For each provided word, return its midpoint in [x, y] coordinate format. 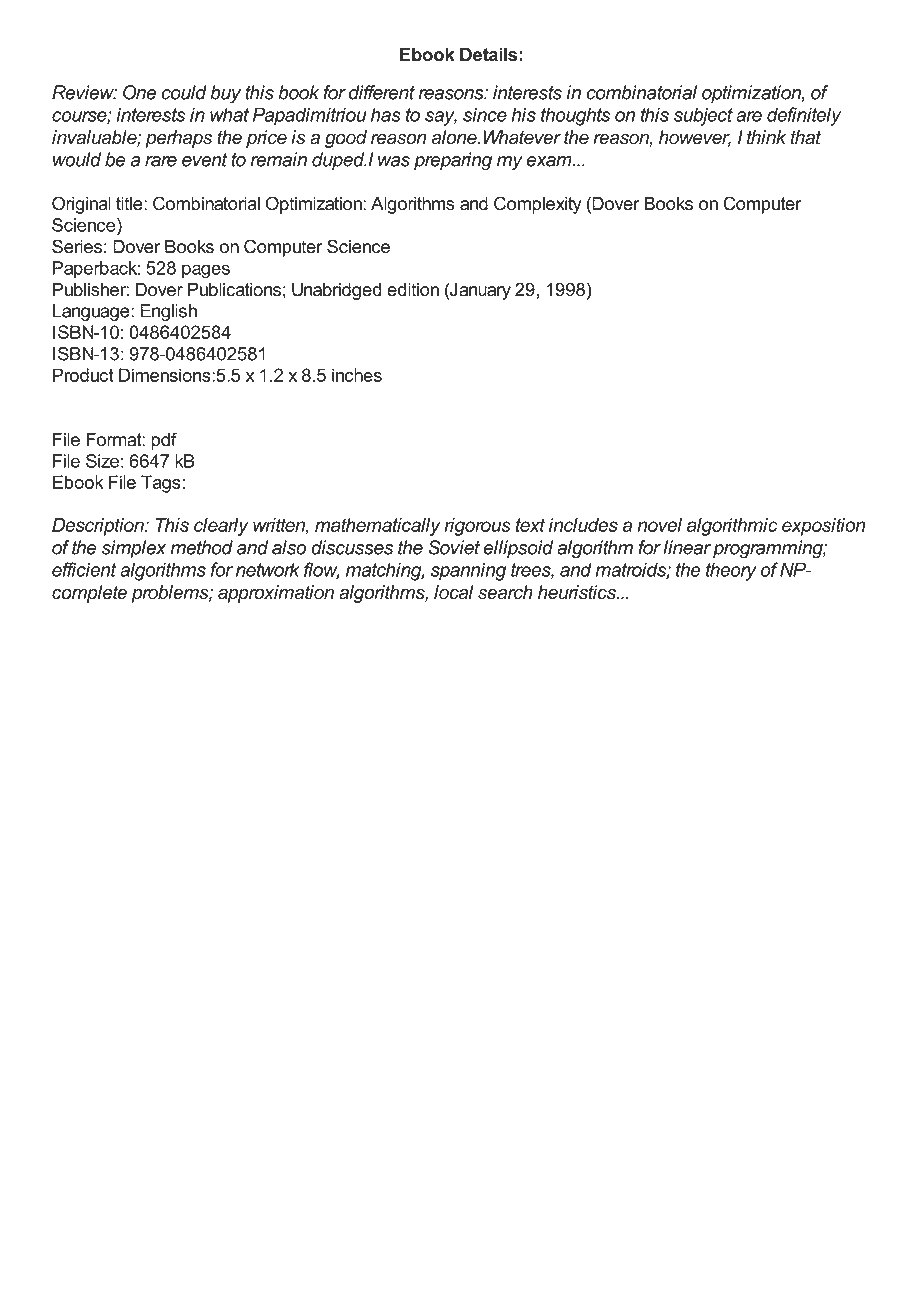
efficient [84, 569]
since [485, 114]
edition [413, 290]
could [184, 92]
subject [703, 116]
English [168, 312]
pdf [164, 441]
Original [81, 205]
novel [659, 525]
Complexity [538, 205]
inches [357, 375]
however [695, 138]
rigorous [477, 527]
